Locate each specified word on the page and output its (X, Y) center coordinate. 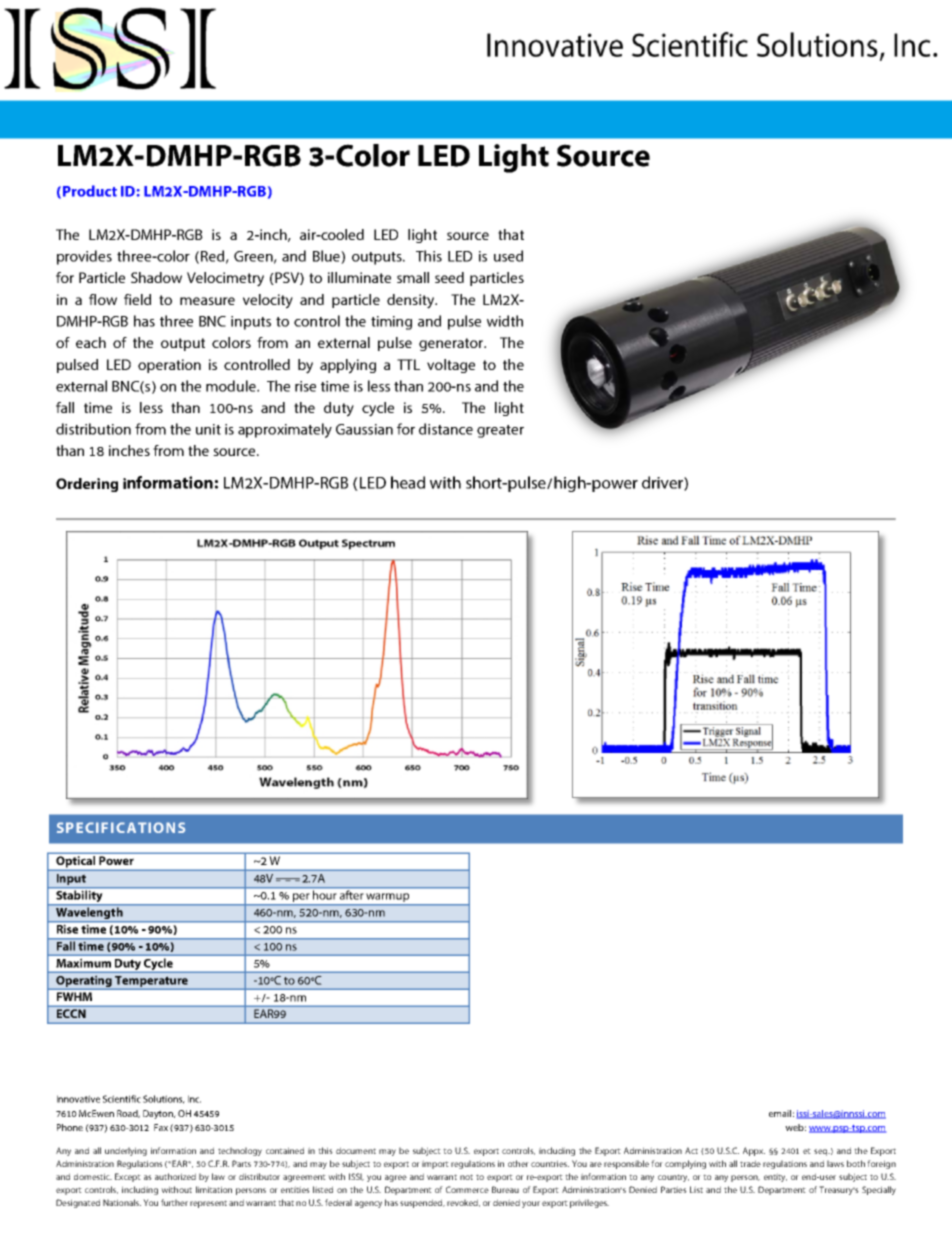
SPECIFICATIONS (121, 827)
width (505, 321)
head (408, 482)
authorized (175, 1176)
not (466, 1177)
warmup (387, 897)
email (780, 1113)
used (508, 256)
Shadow (156, 277)
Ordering (87, 485)
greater (500, 431)
